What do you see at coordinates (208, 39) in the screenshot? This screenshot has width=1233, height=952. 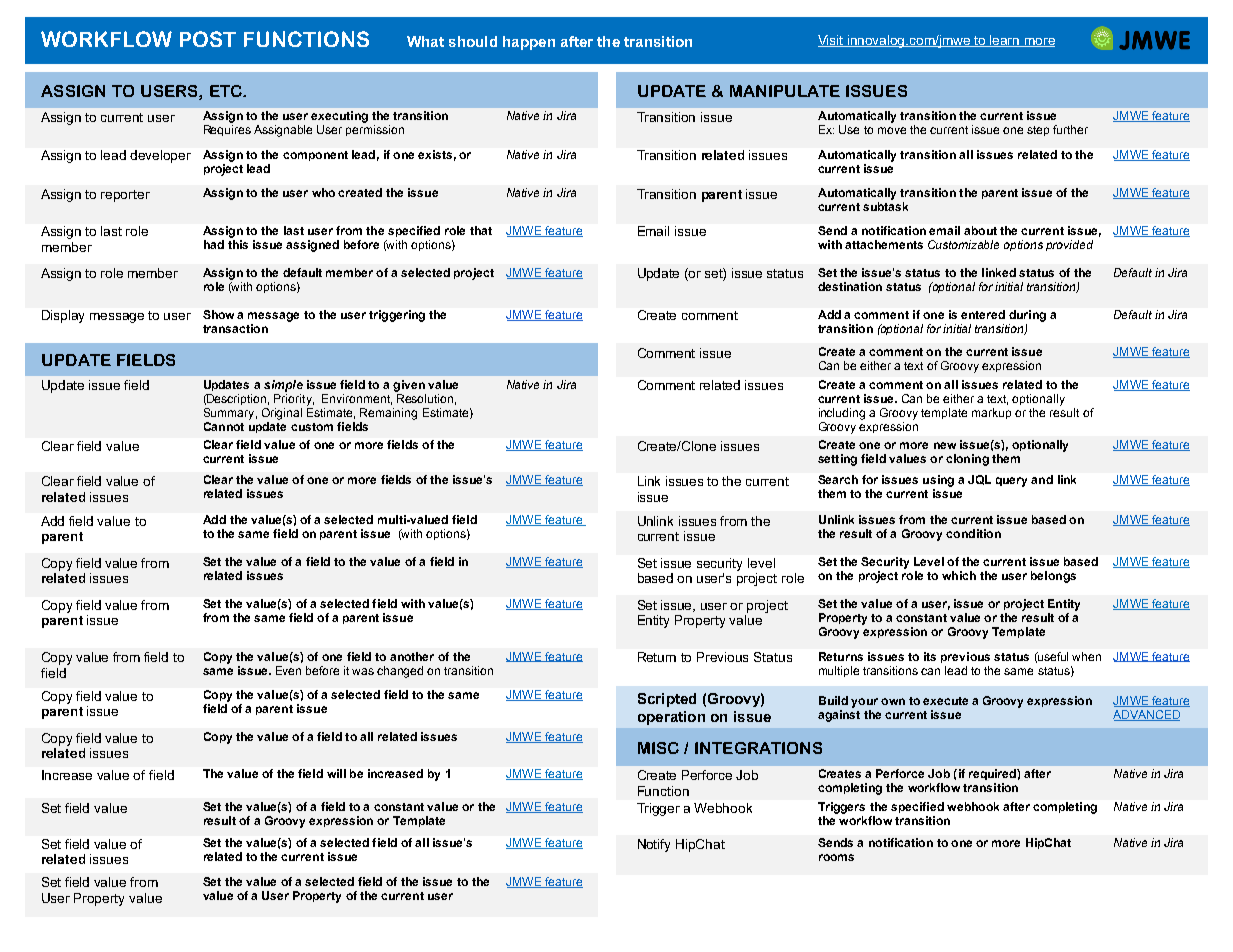 I see `POST` at bounding box center [208, 39].
